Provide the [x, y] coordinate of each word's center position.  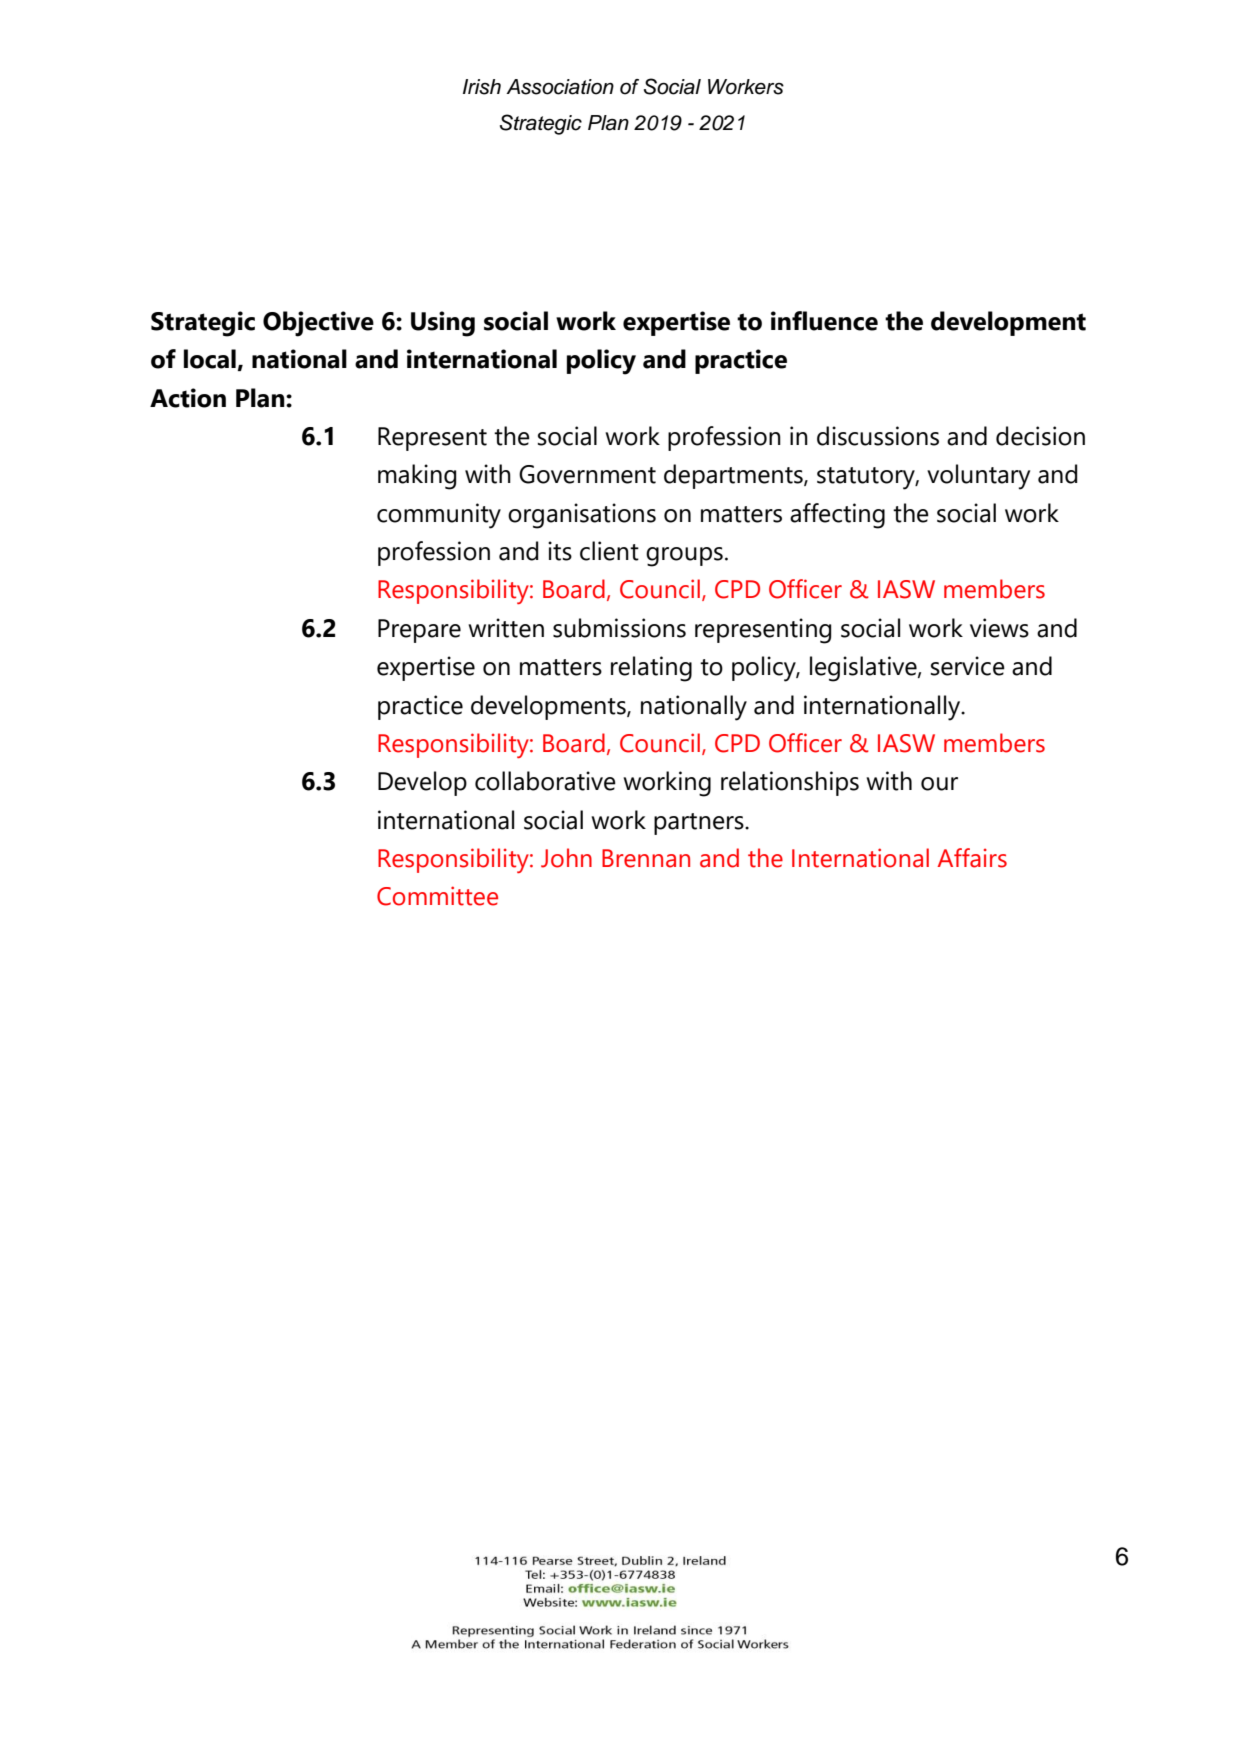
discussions [878, 436]
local [210, 359]
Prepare [419, 631]
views [999, 628]
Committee [437, 896]
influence [824, 321]
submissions [619, 628]
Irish [482, 87]
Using [443, 324]
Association [560, 87]
